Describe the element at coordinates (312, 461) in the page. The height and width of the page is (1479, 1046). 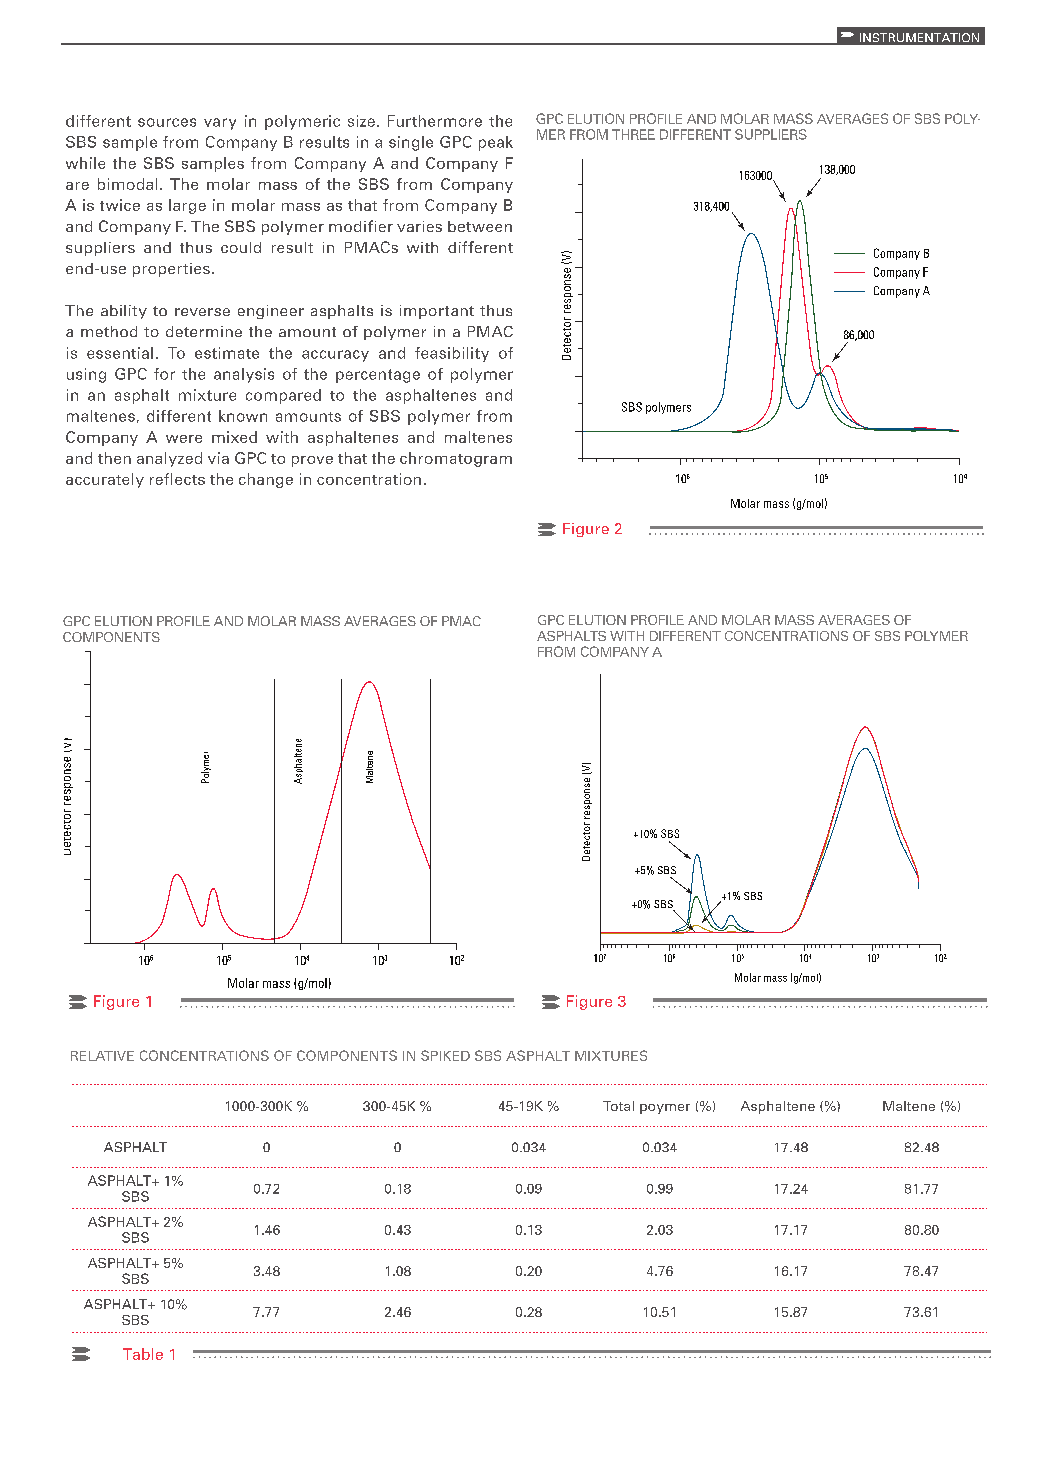
I see `prove` at that location.
